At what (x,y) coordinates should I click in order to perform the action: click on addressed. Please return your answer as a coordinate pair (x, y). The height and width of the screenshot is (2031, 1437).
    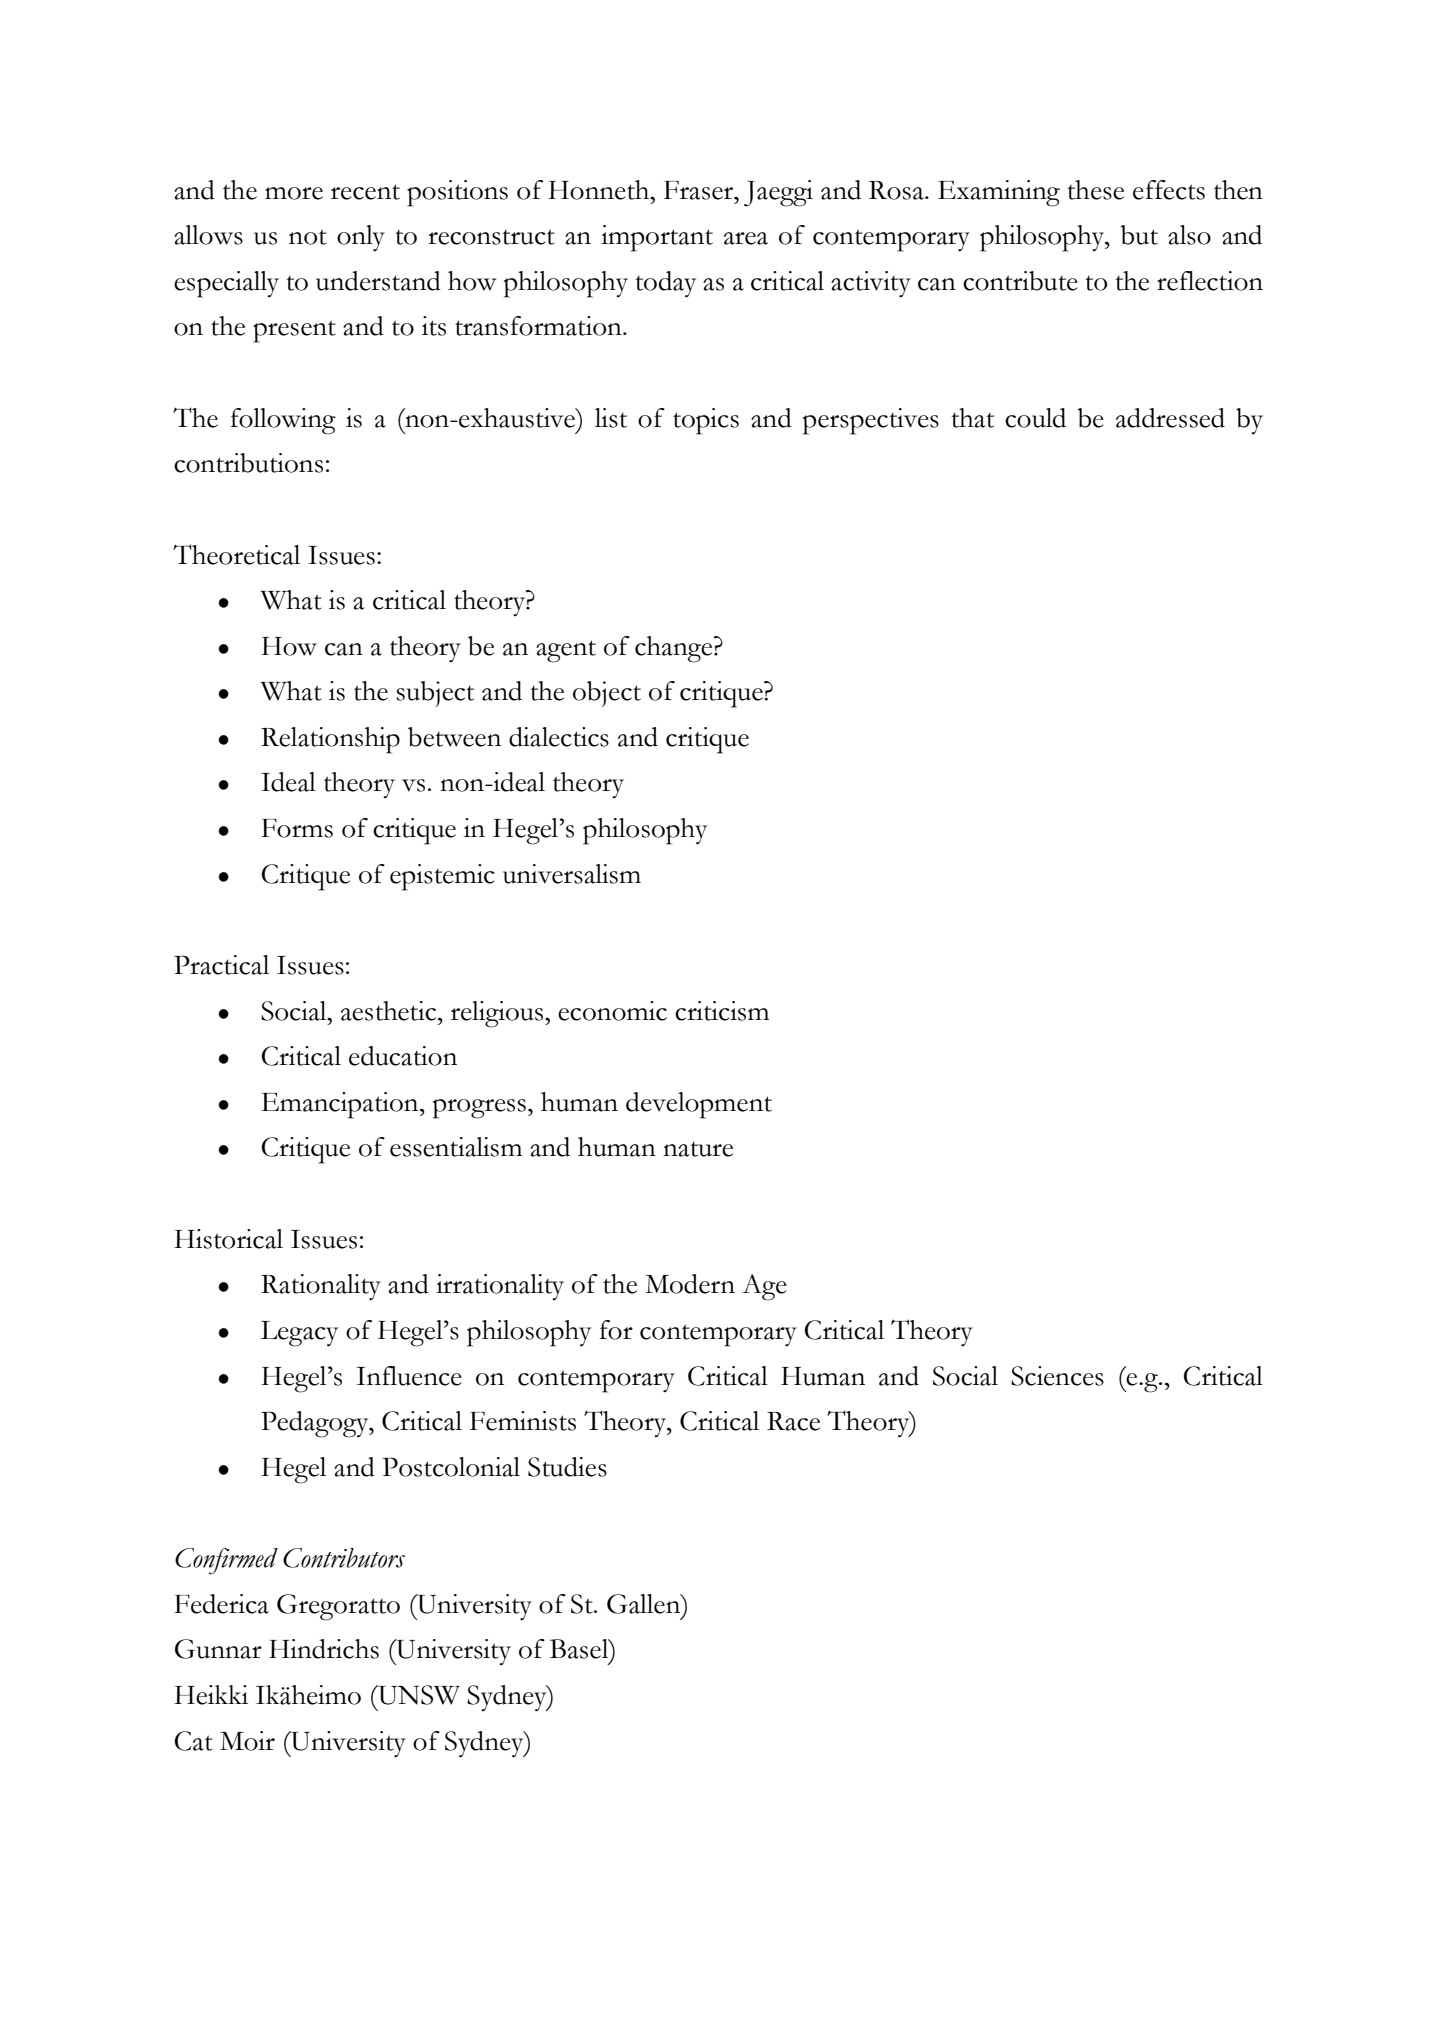
    Looking at the image, I should click on (1170, 418).
